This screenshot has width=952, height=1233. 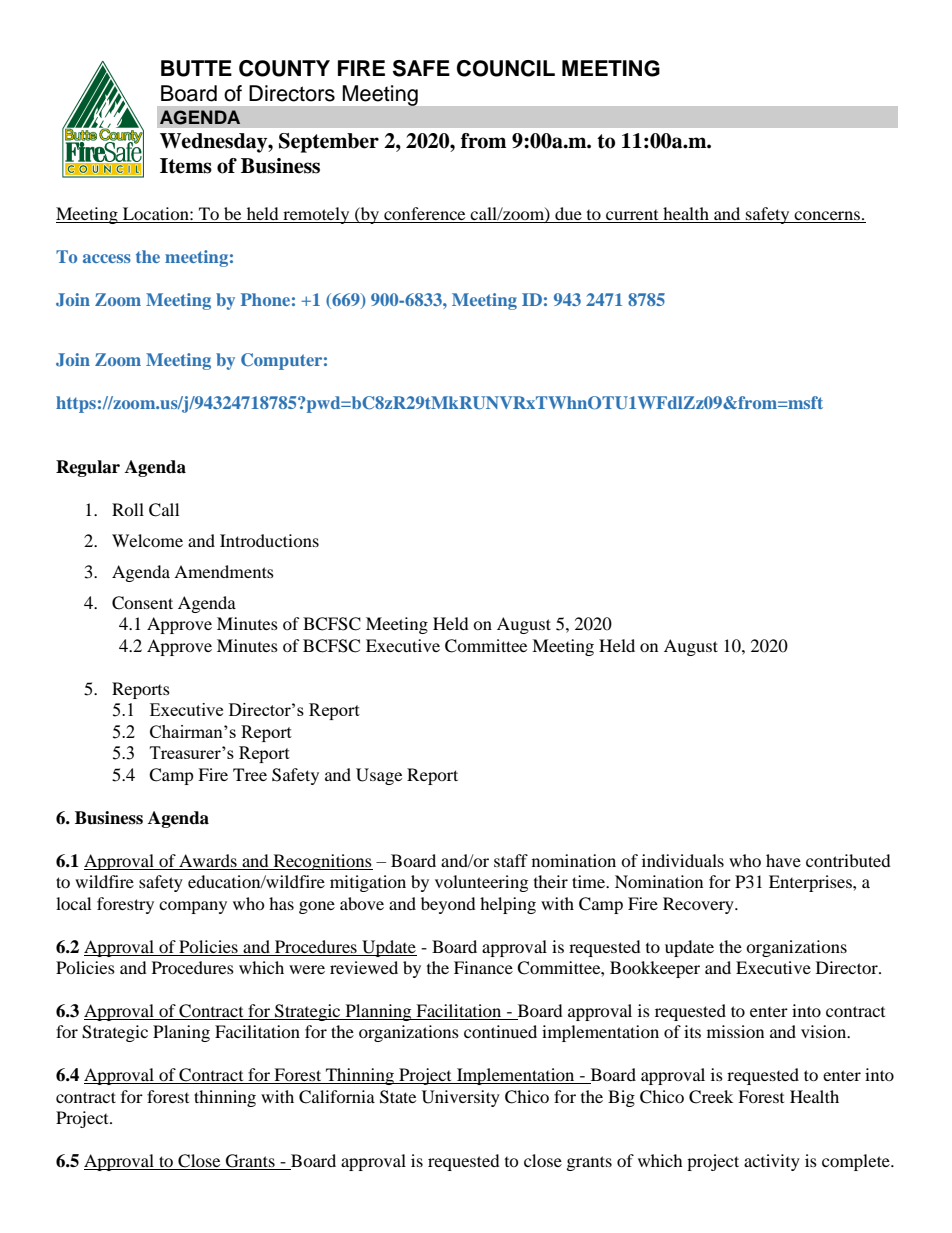 I want to click on Awards, so click(x=208, y=860).
